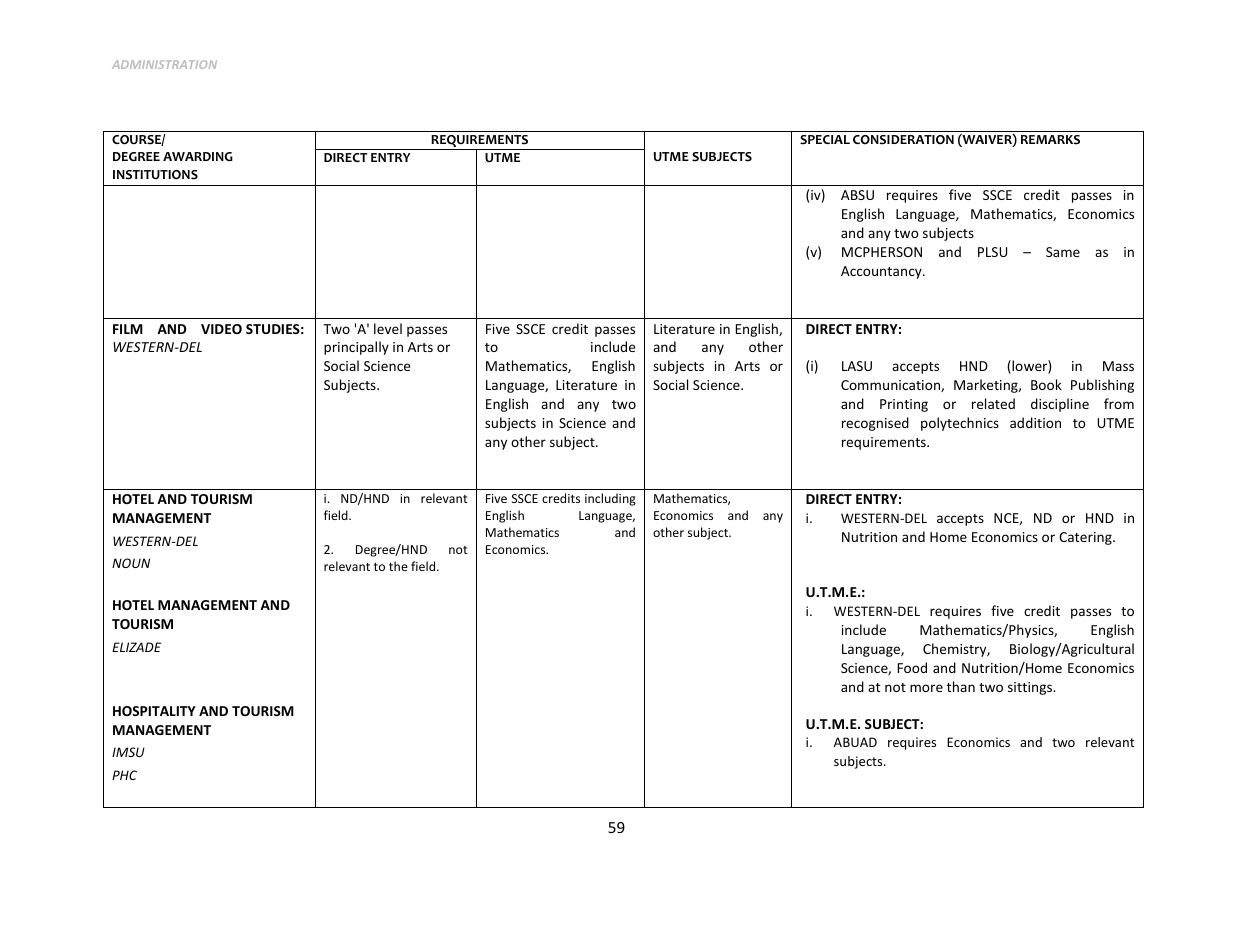  Describe the element at coordinates (164, 64) in the screenshot. I see `ADMINISTRATION` at that location.
